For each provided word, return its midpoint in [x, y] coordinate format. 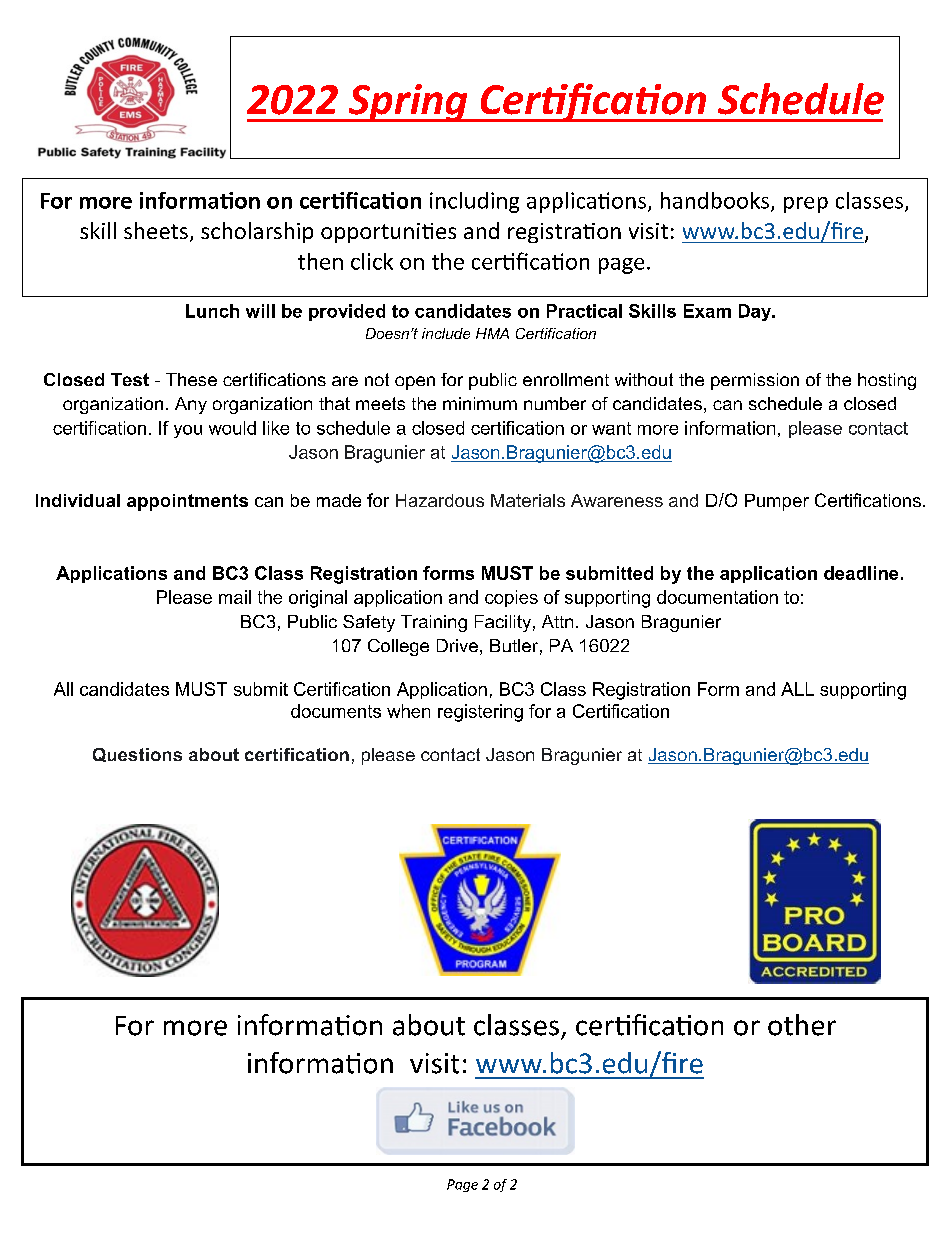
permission [755, 381]
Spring [408, 103]
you [188, 431]
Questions [137, 755]
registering [480, 713]
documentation [717, 597]
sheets [156, 230]
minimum [480, 403]
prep [806, 205]
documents [336, 711]
